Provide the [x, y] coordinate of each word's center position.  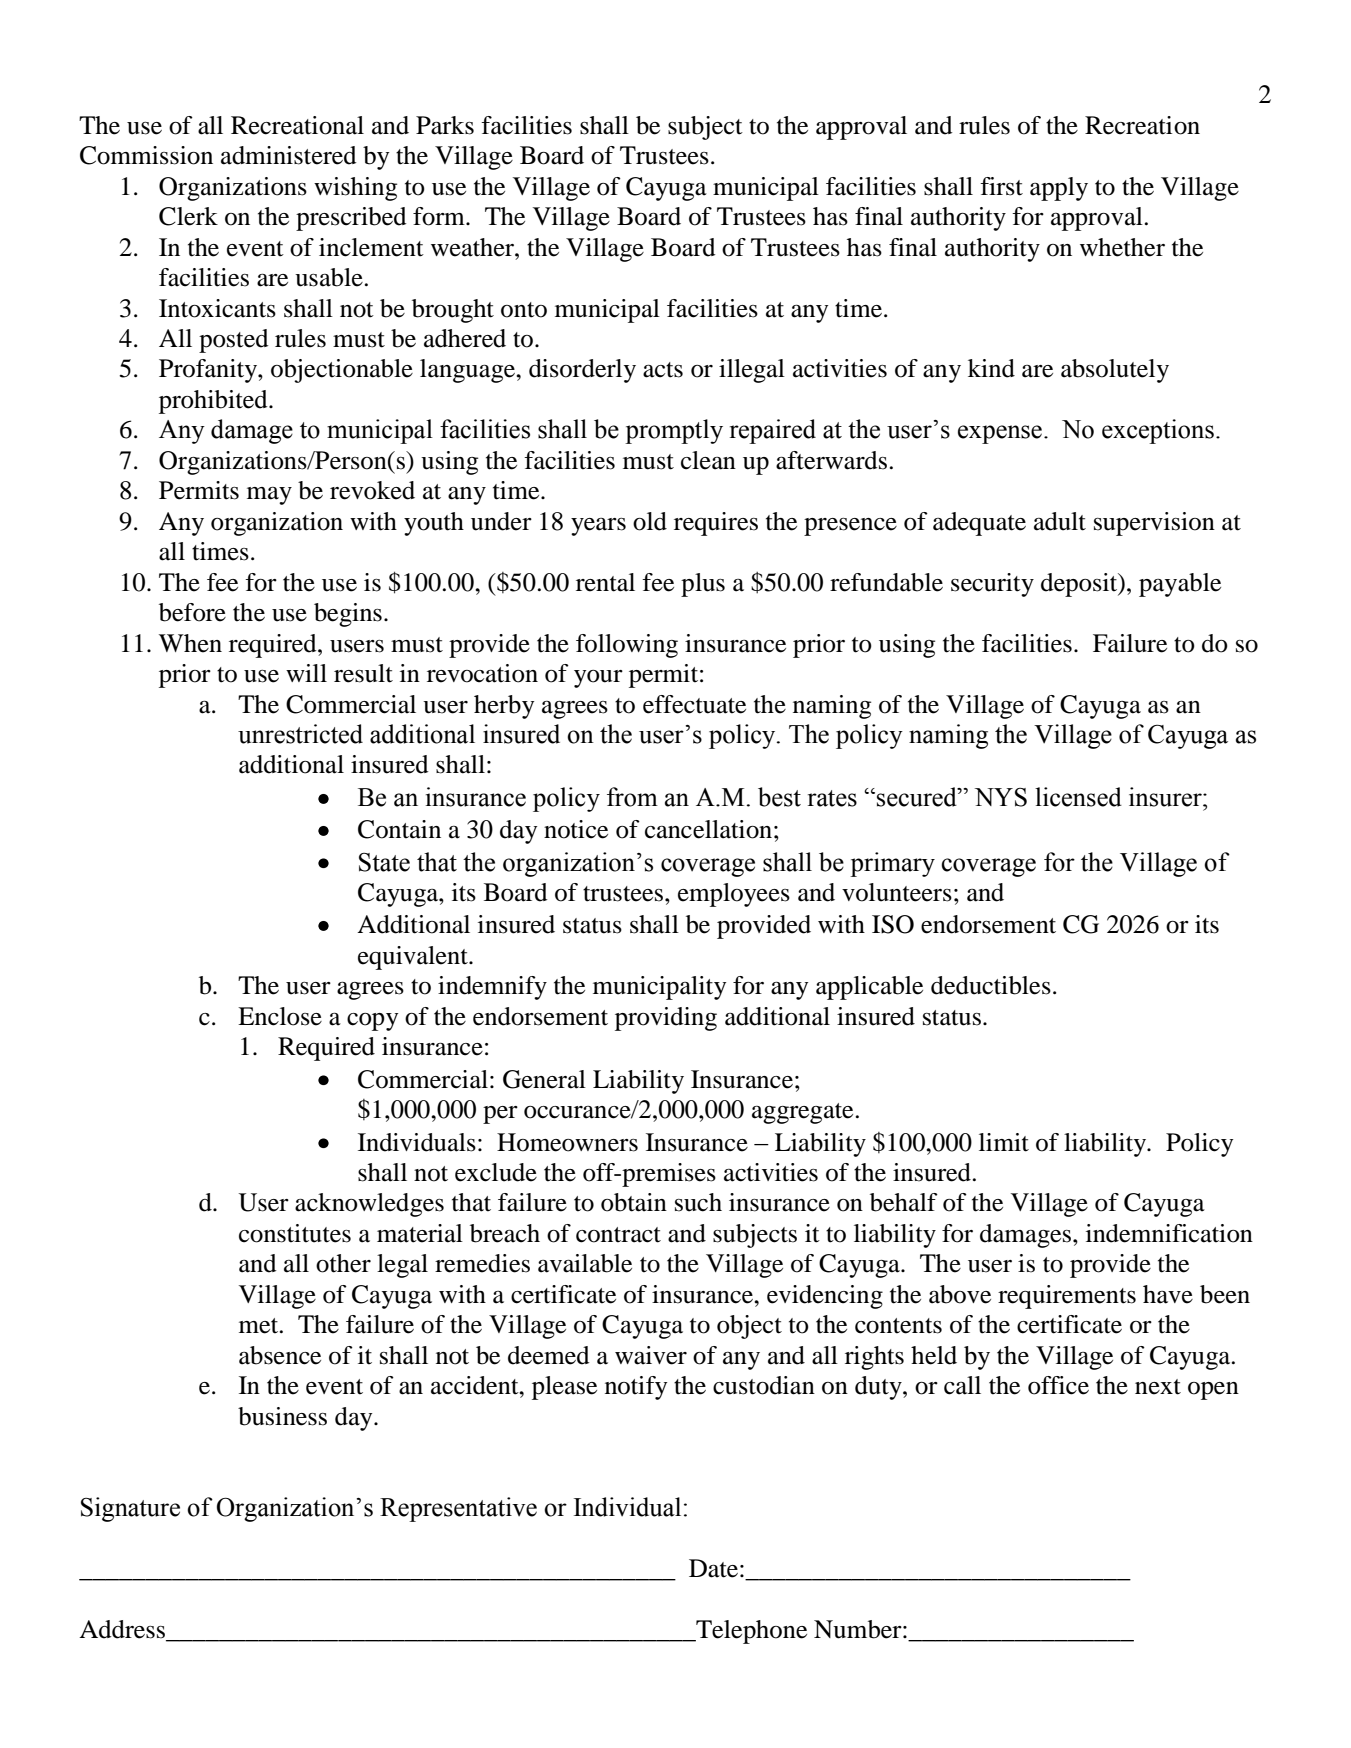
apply [1059, 189]
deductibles [991, 985]
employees [734, 895]
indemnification [1169, 1233]
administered [289, 155]
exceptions [1158, 431]
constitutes [295, 1233]
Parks [445, 125]
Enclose [280, 1016]
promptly [674, 431]
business [282, 1416]
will [306, 673]
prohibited [214, 402]
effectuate [694, 704]
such [698, 1202]
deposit [1080, 585]
